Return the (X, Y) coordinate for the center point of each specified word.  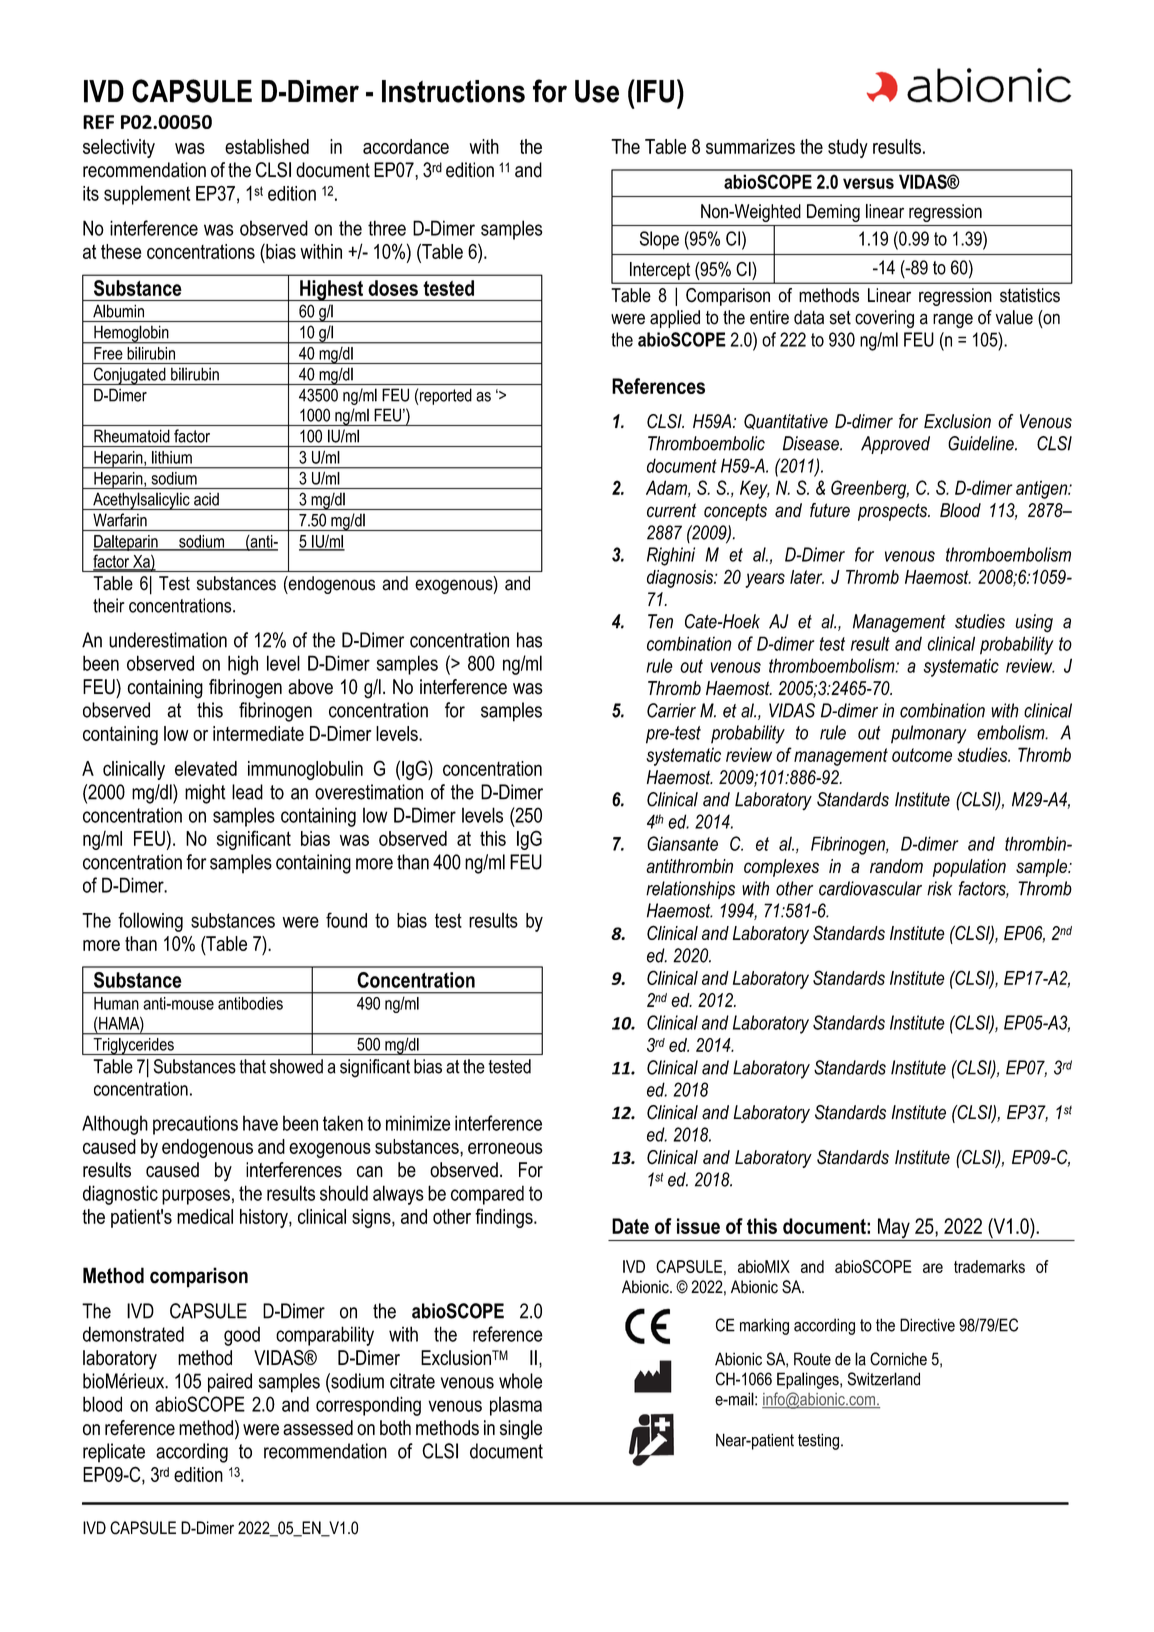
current (672, 510)
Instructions (453, 91)
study (848, 148)
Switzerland (883, 1379)
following (150, 922)
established (267, 146)
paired (230, 1383)
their (108, 605)
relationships (690, 890)
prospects (893, 512)
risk (939, 888)
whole (520, 1381)
